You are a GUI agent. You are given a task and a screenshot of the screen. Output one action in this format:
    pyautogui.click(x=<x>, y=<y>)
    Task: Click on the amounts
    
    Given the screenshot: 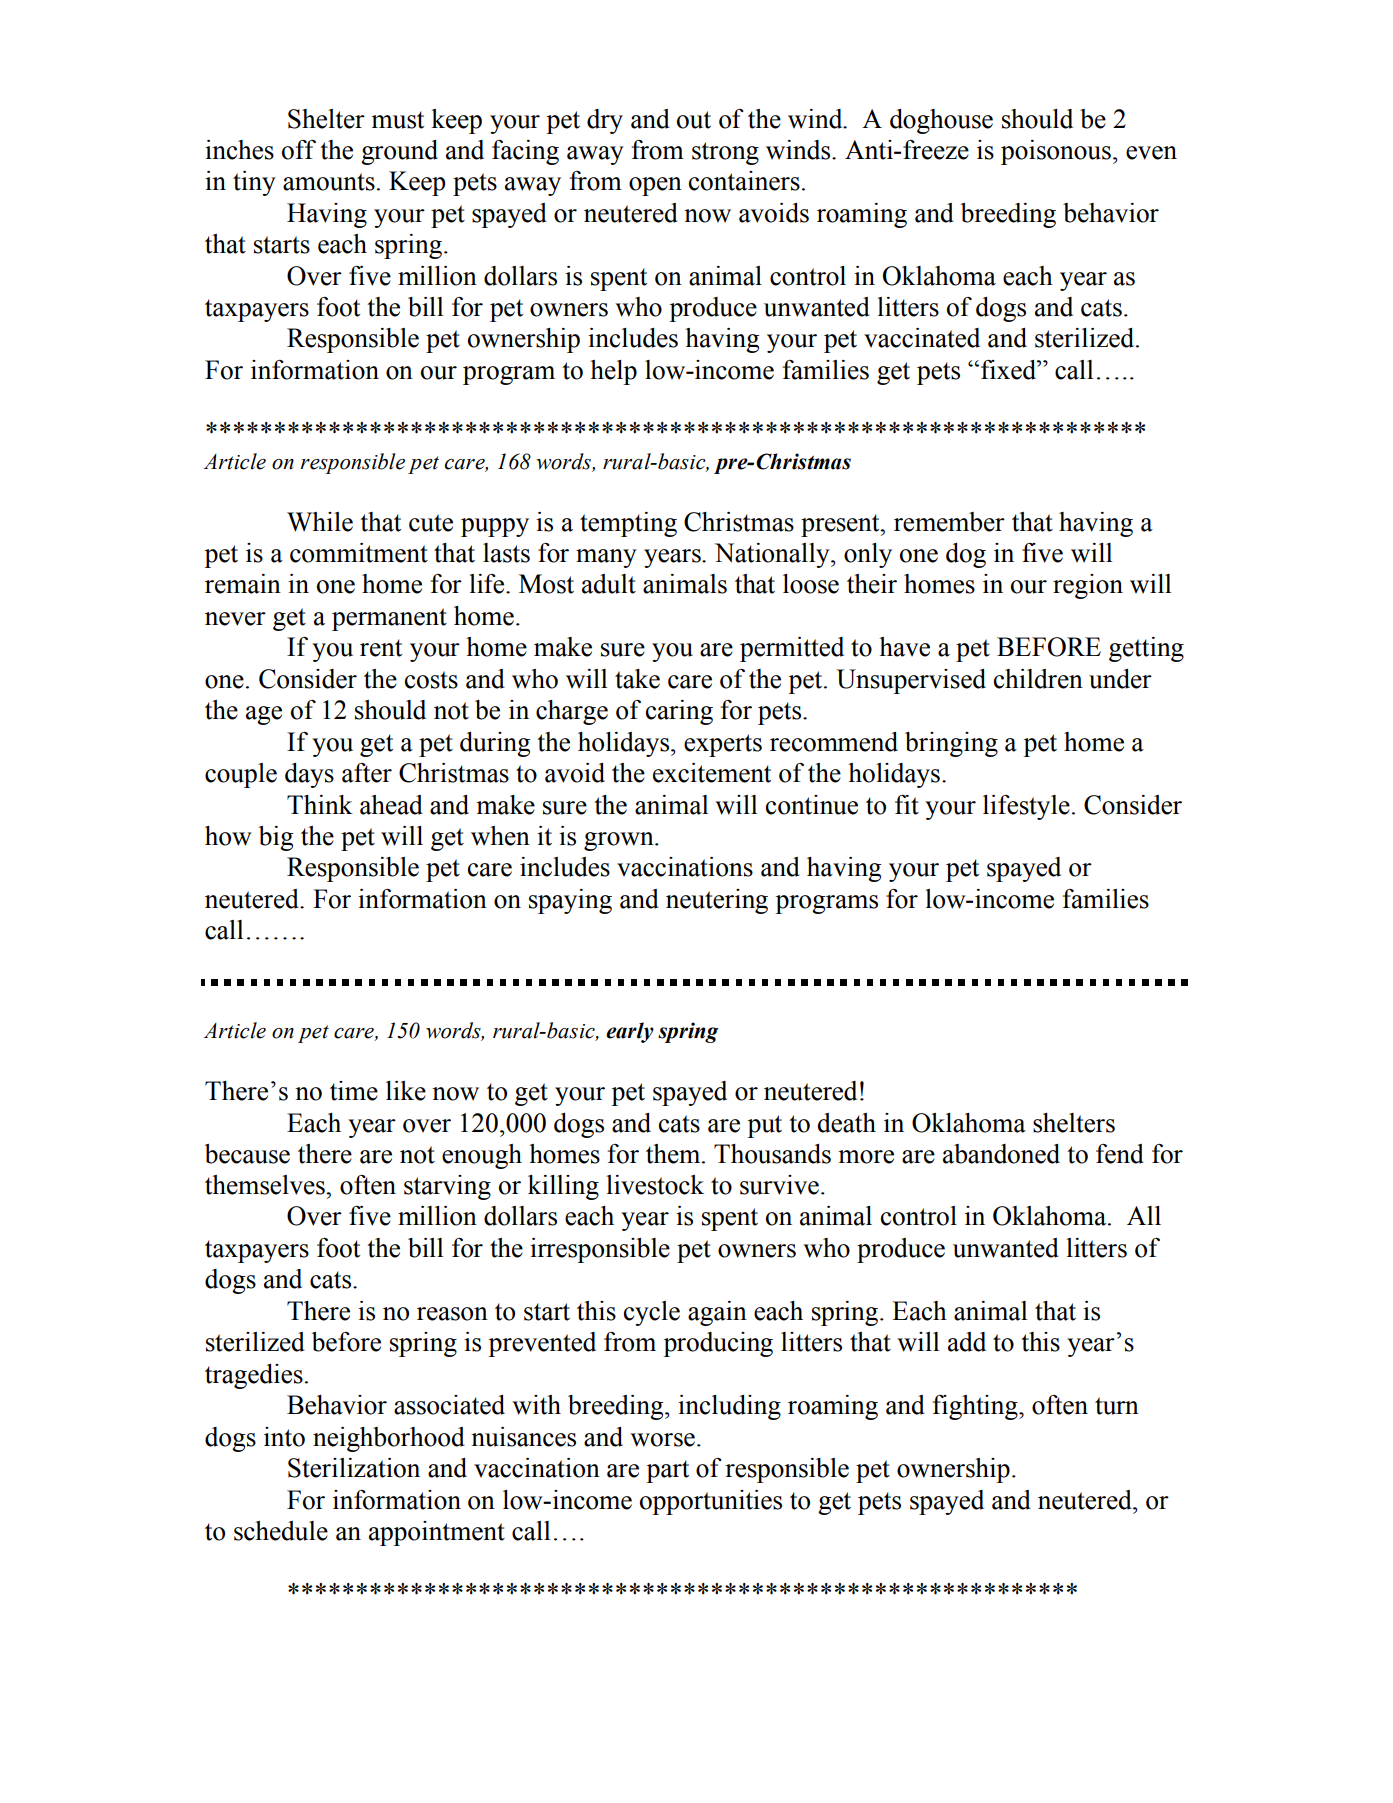 What is the action you would take?
    pyautogui.click(x=329, y=182)
